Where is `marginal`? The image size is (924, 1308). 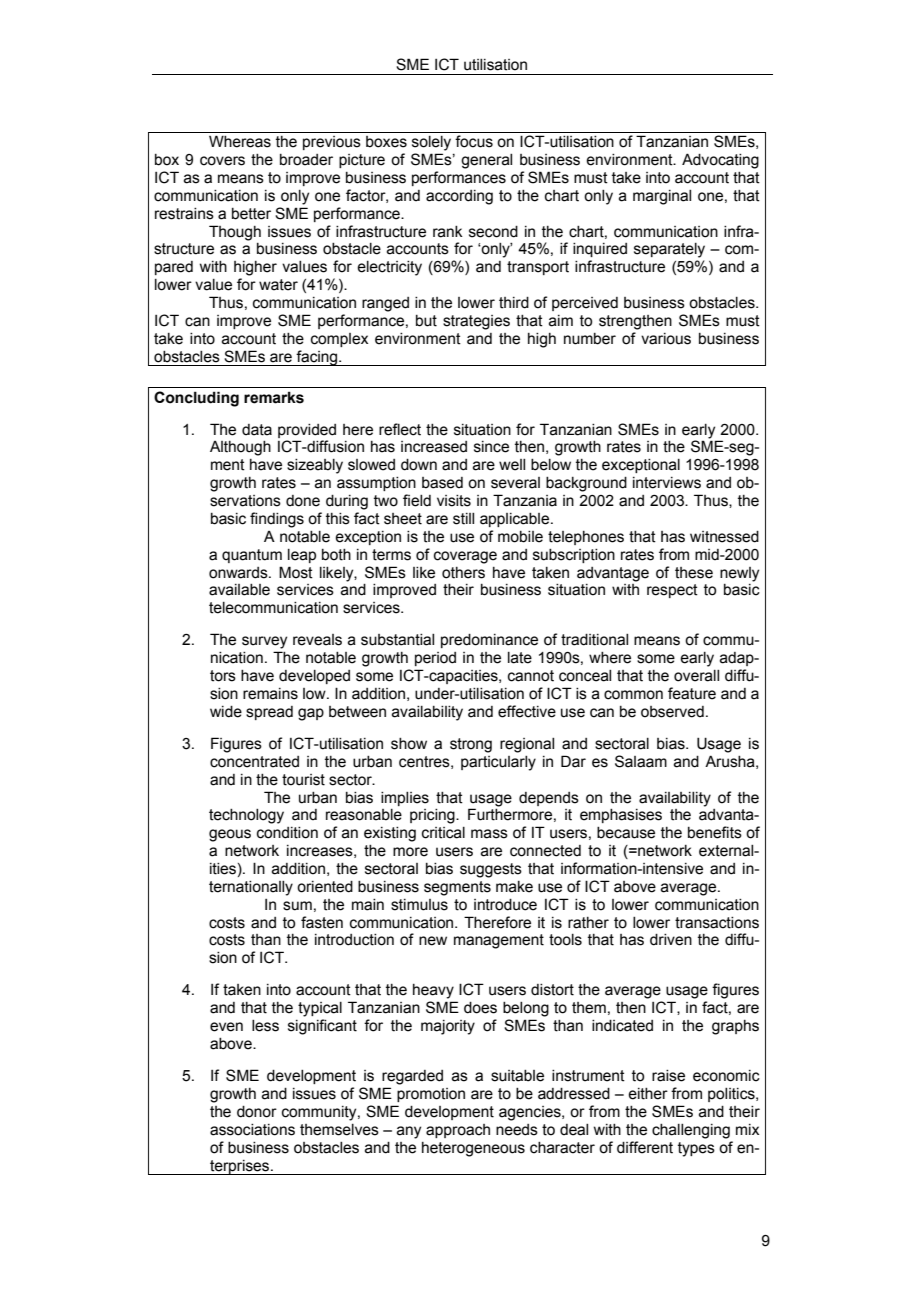
marginal is located at coordinates (662, 197).
